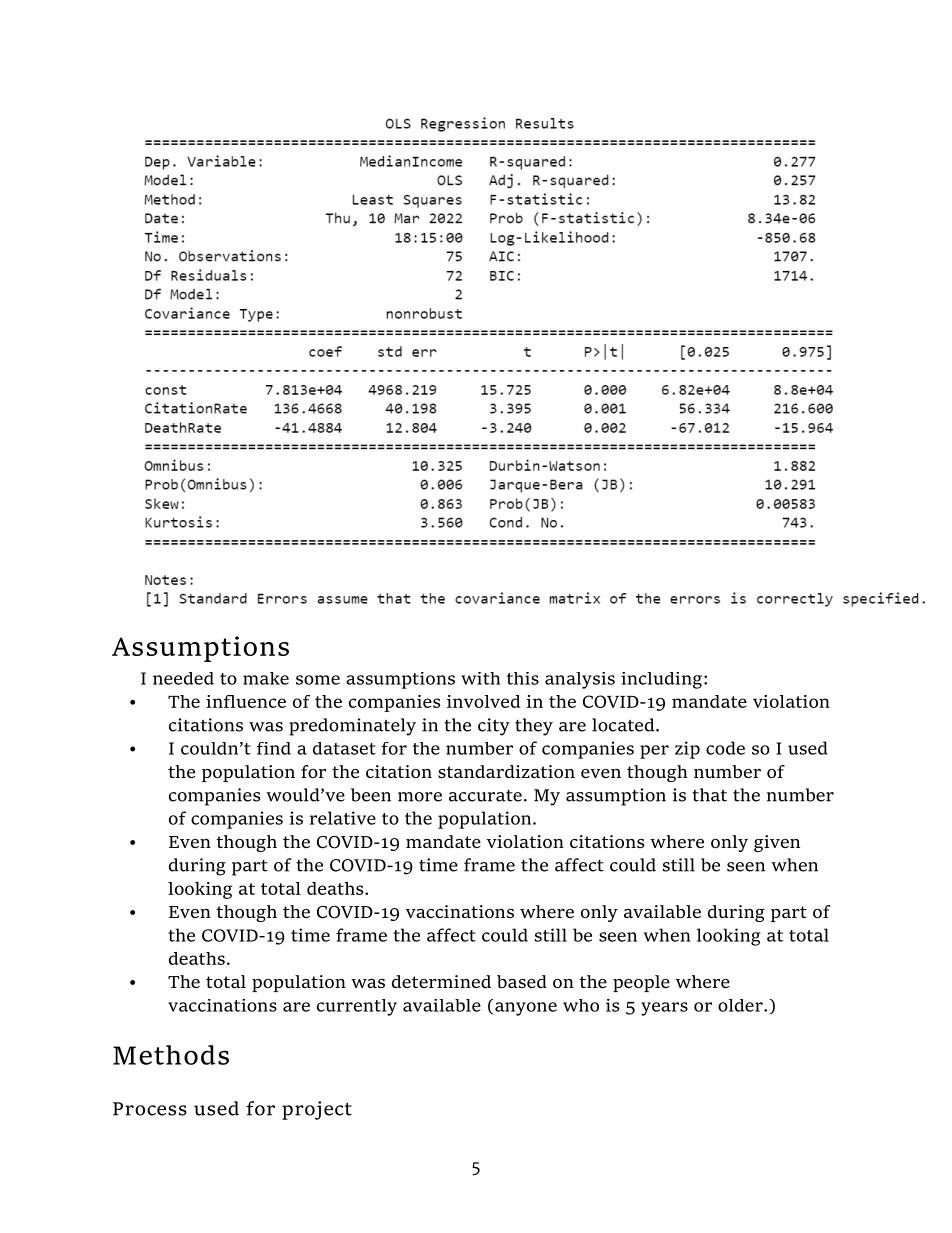 This screenshot has width=952, height=1233. What do you see at coordinates (246, 701) in the screenshot?
I see `influence` at bounding box center [246, 701].
